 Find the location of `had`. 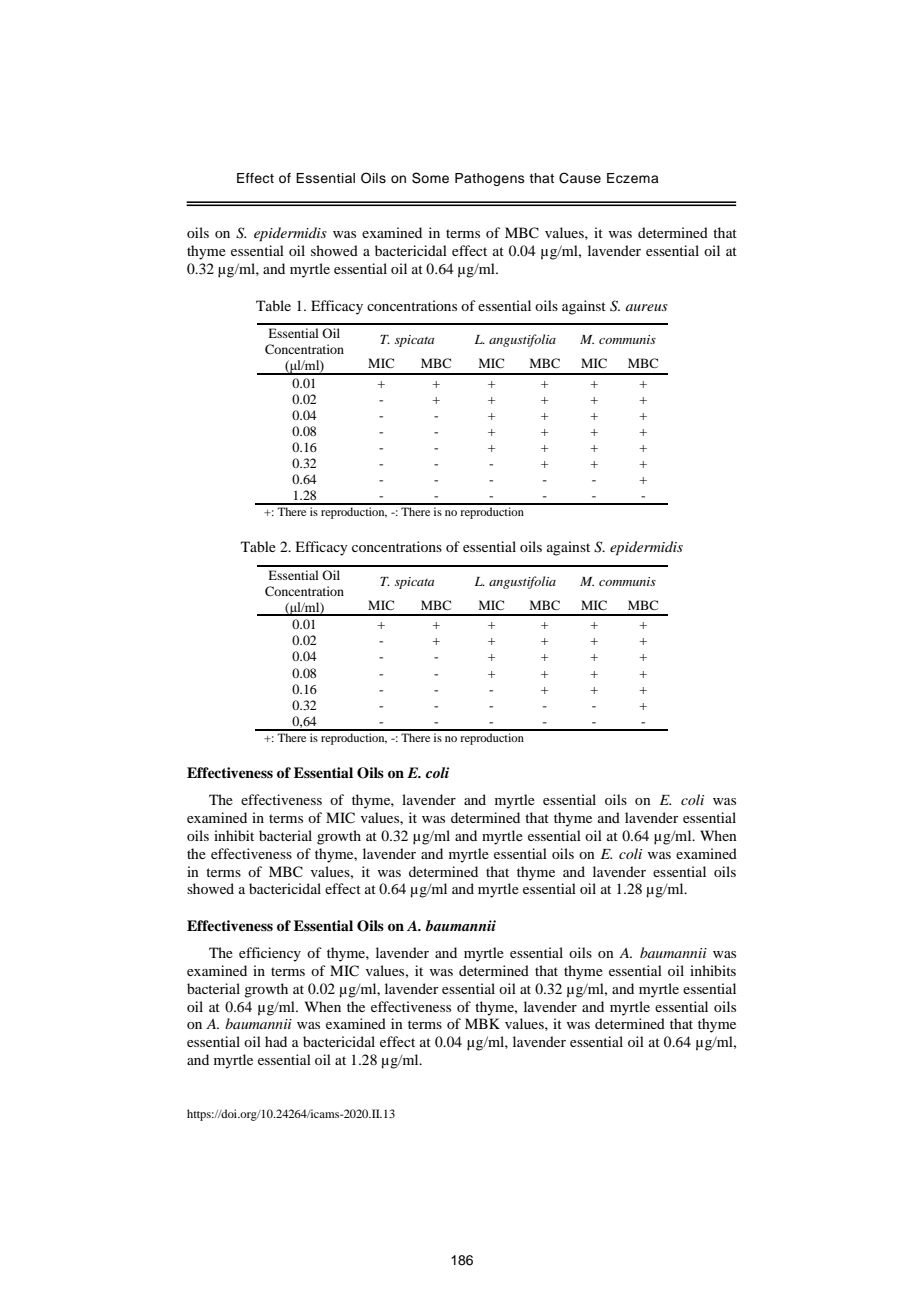

had is located at coordinates (276, 1041).
